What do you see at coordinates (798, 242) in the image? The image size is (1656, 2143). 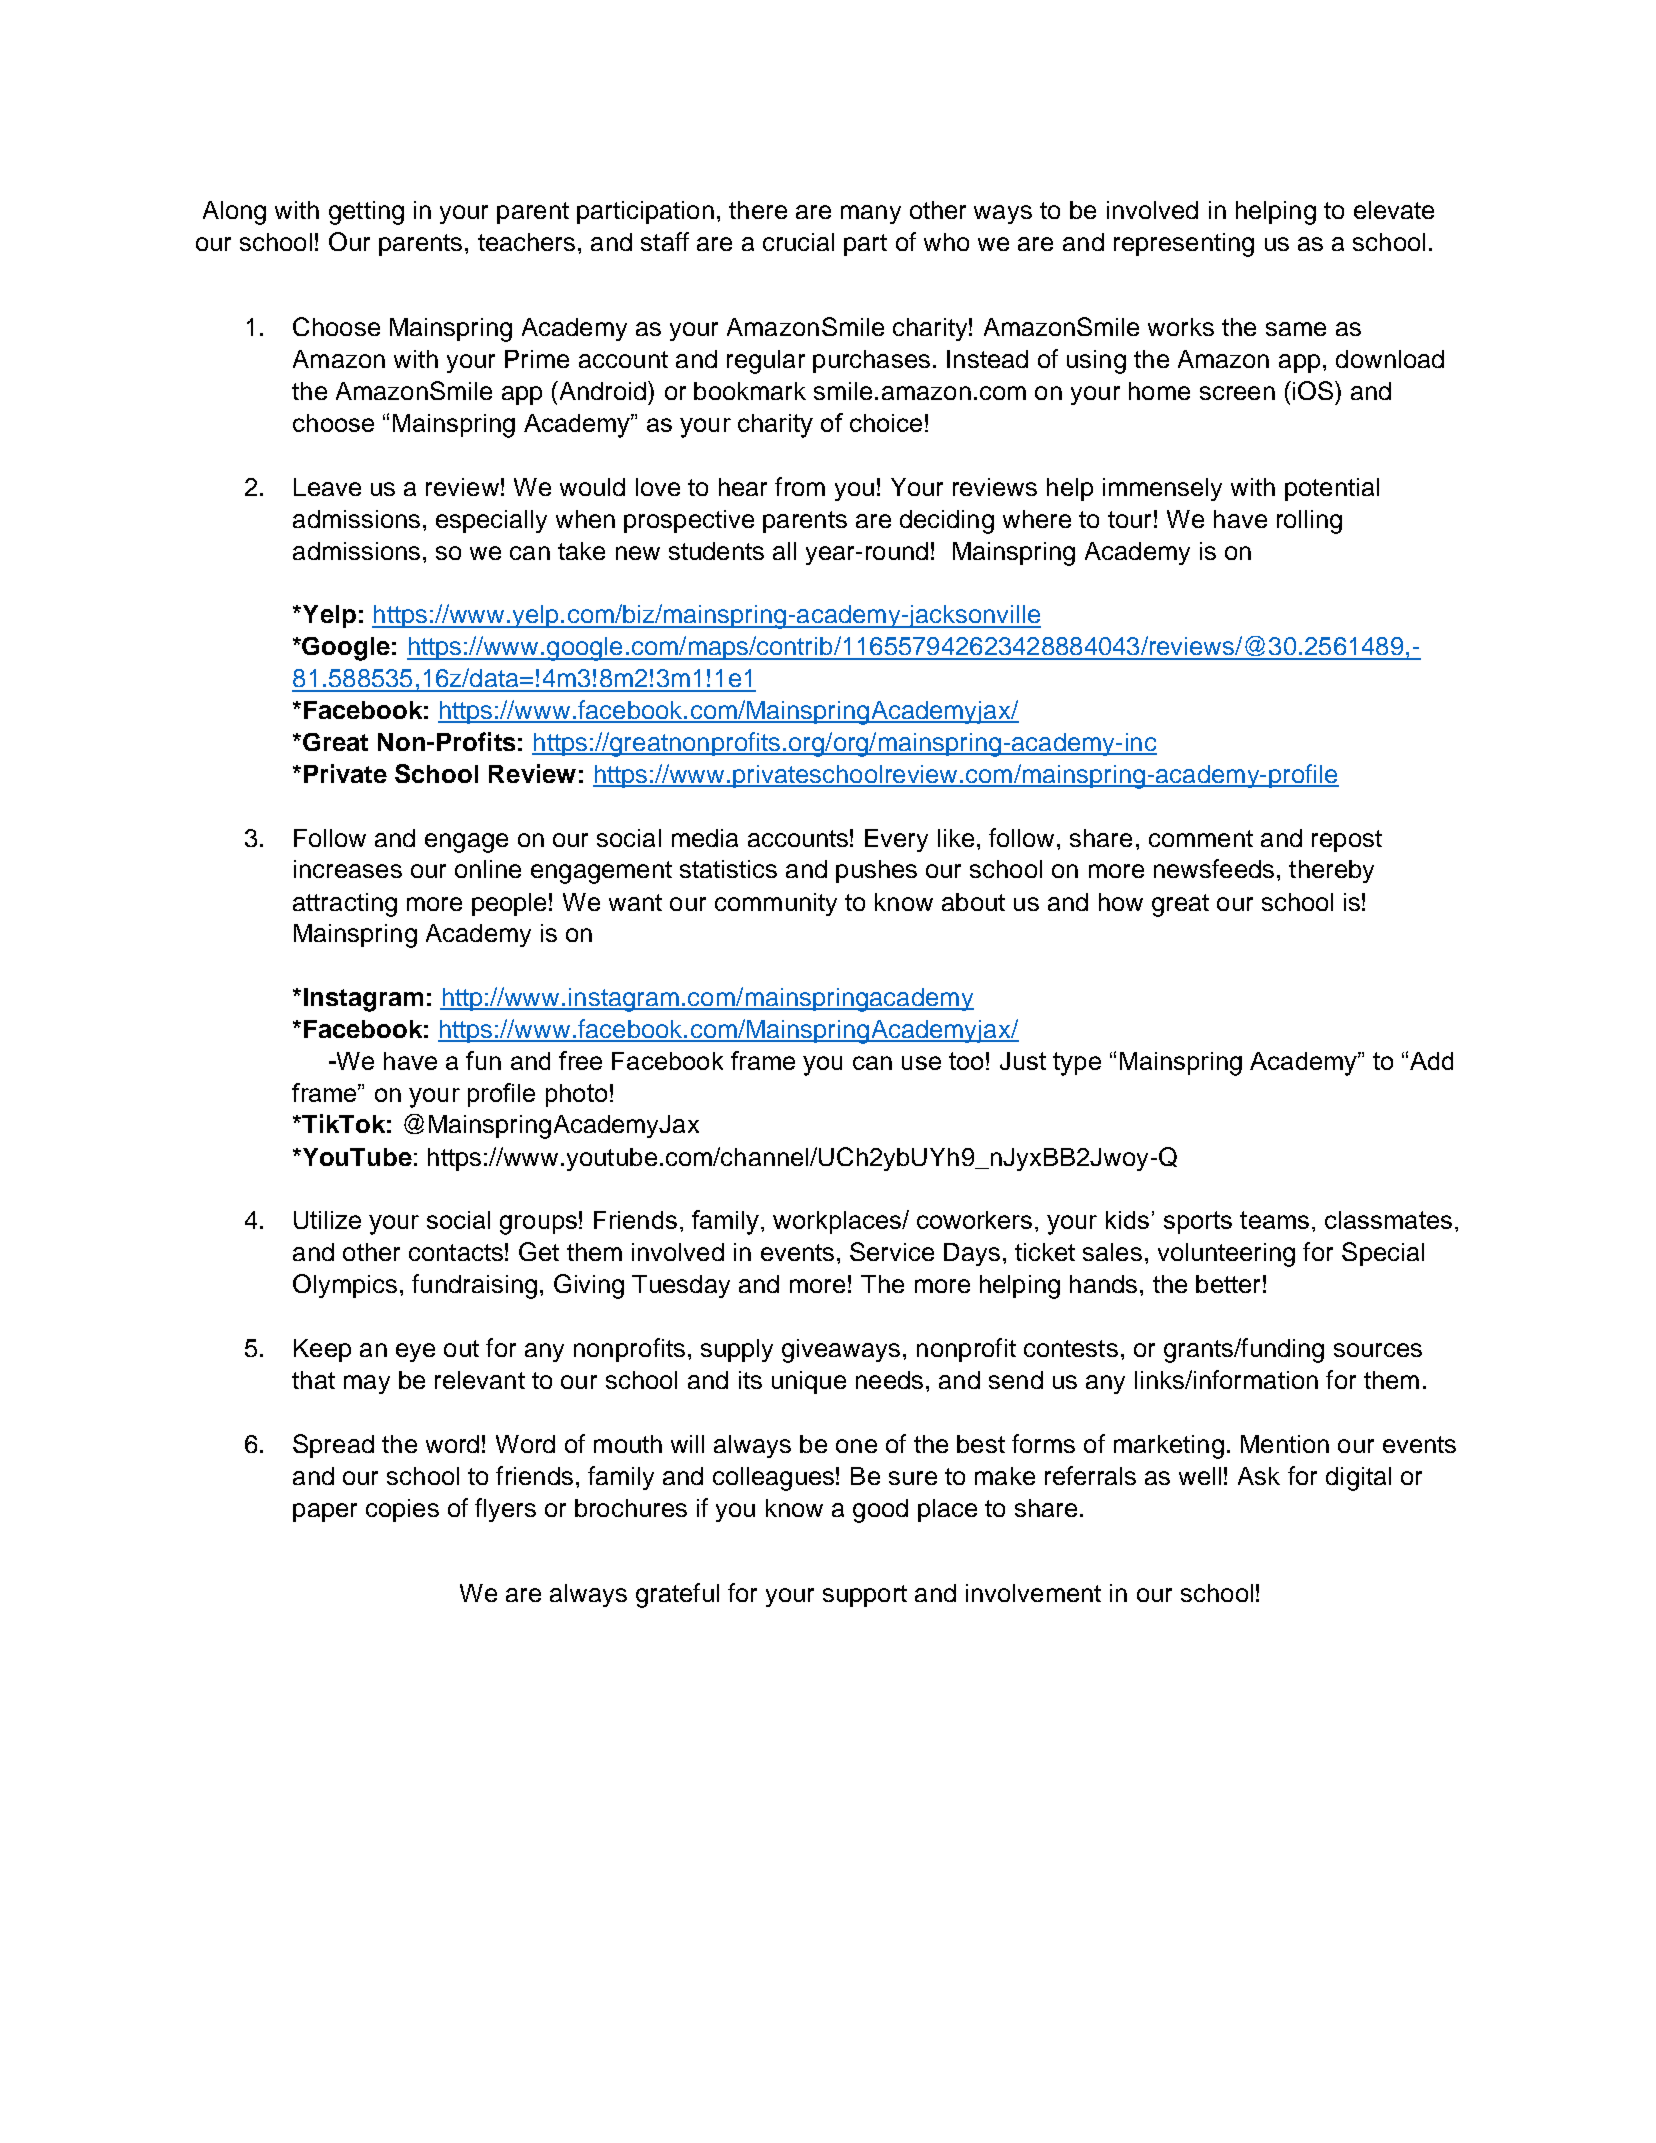 I see `crucial` at bounding box center [798, 242].
